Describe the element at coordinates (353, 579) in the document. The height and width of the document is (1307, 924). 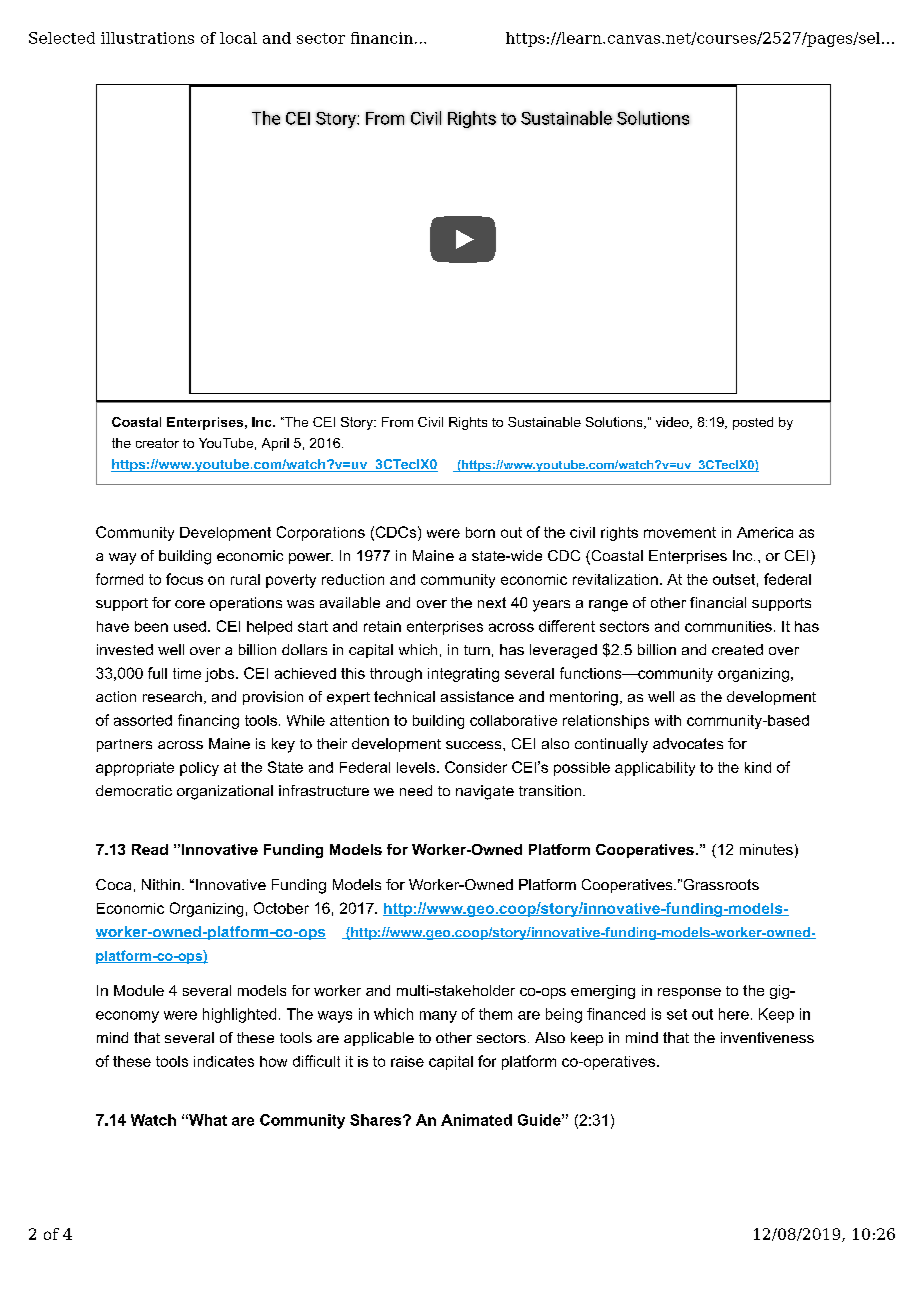
I see `reduction` at that location.
